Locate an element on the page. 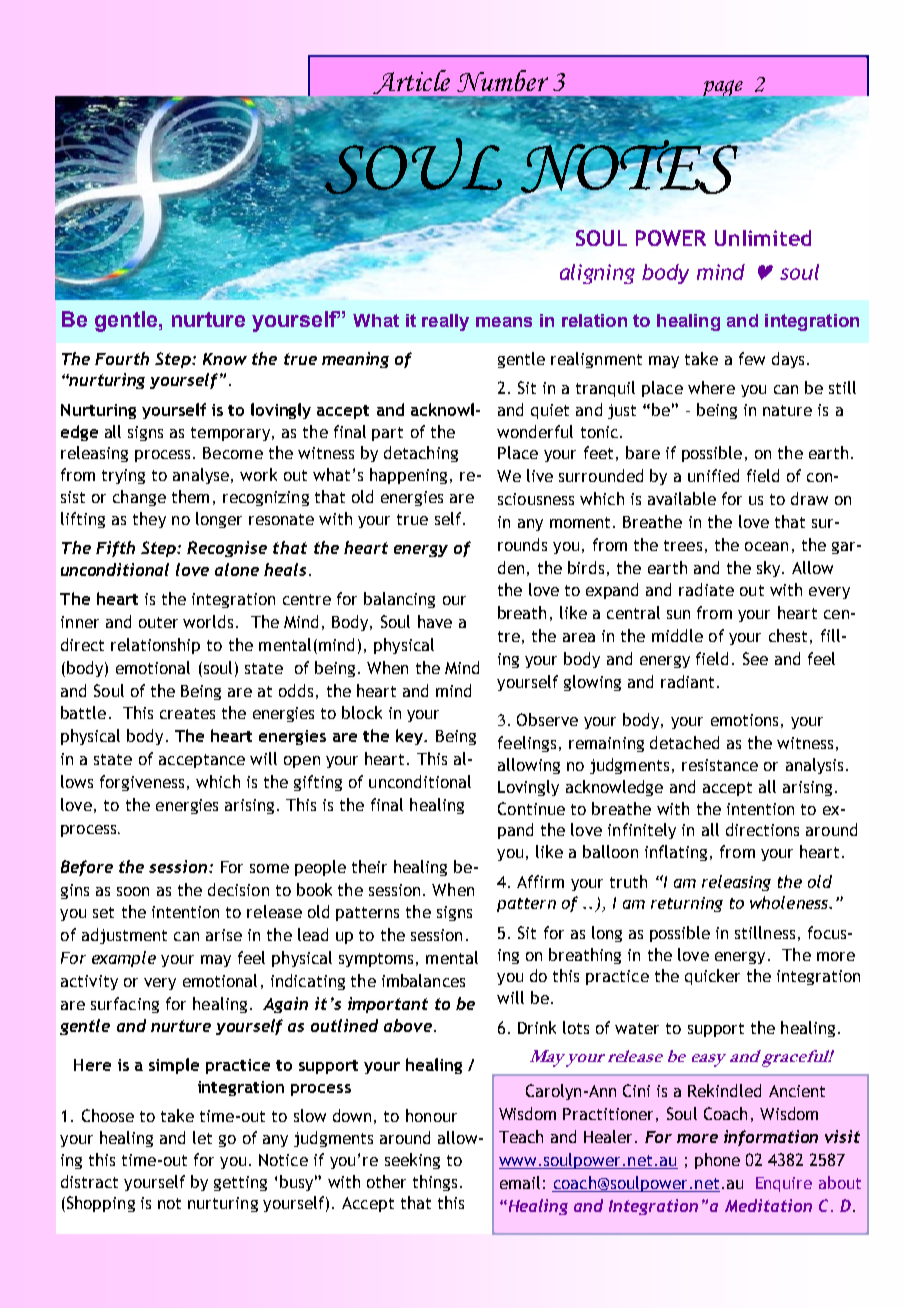 The height and width of the page is (1308, 924). have is located at coordinates (435, 621).
